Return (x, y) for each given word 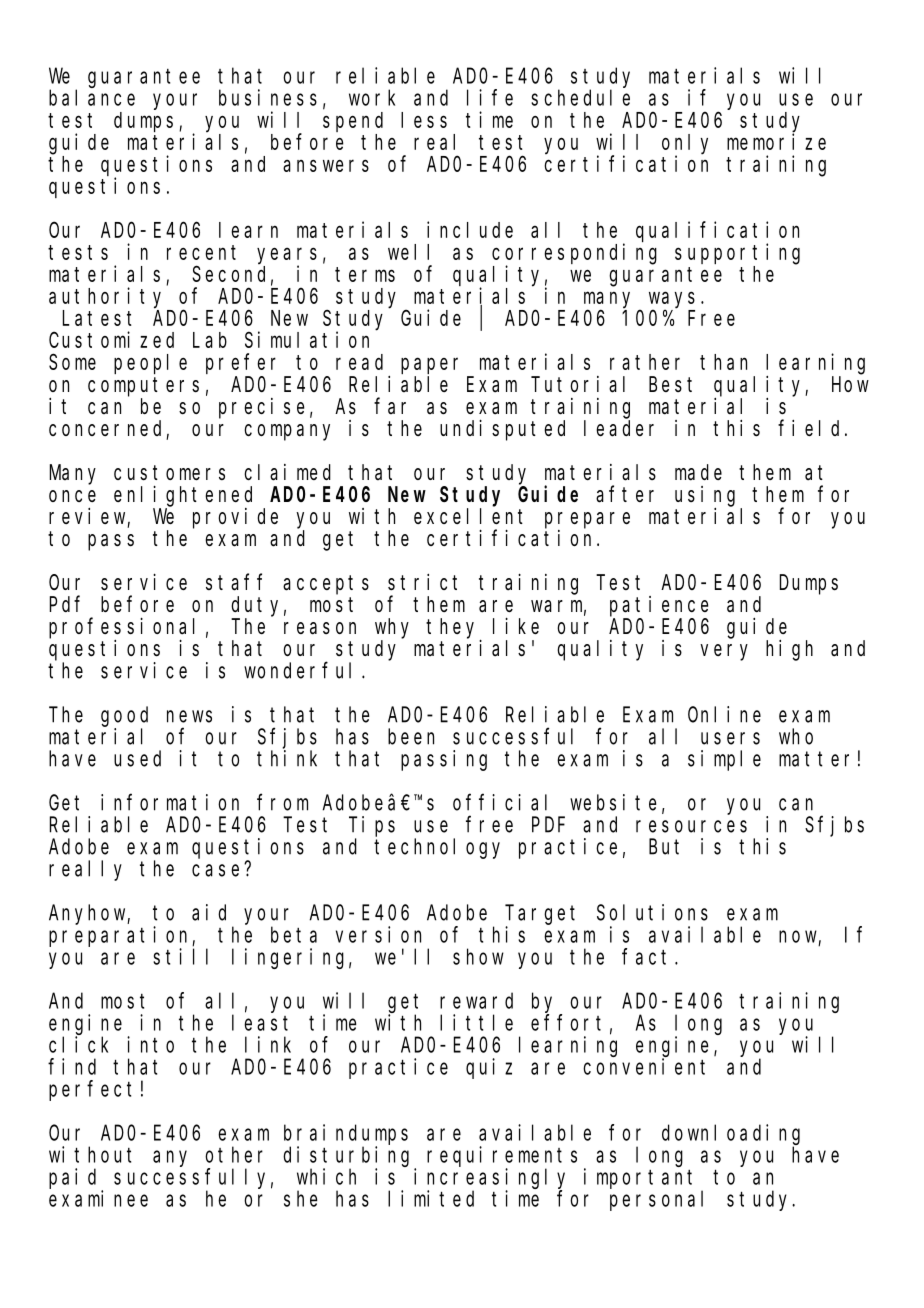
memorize (776, 141)
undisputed (502, 430)
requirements (502, 1156)
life (490, 97)
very (724, 652)
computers (143, 387)
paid (72, 1178)
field (812, 428)
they (453, 629)
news (189, 716)
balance (92, 97)
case (215, 870)
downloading (731, 1134)
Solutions (652, 912)
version (378, 934)
